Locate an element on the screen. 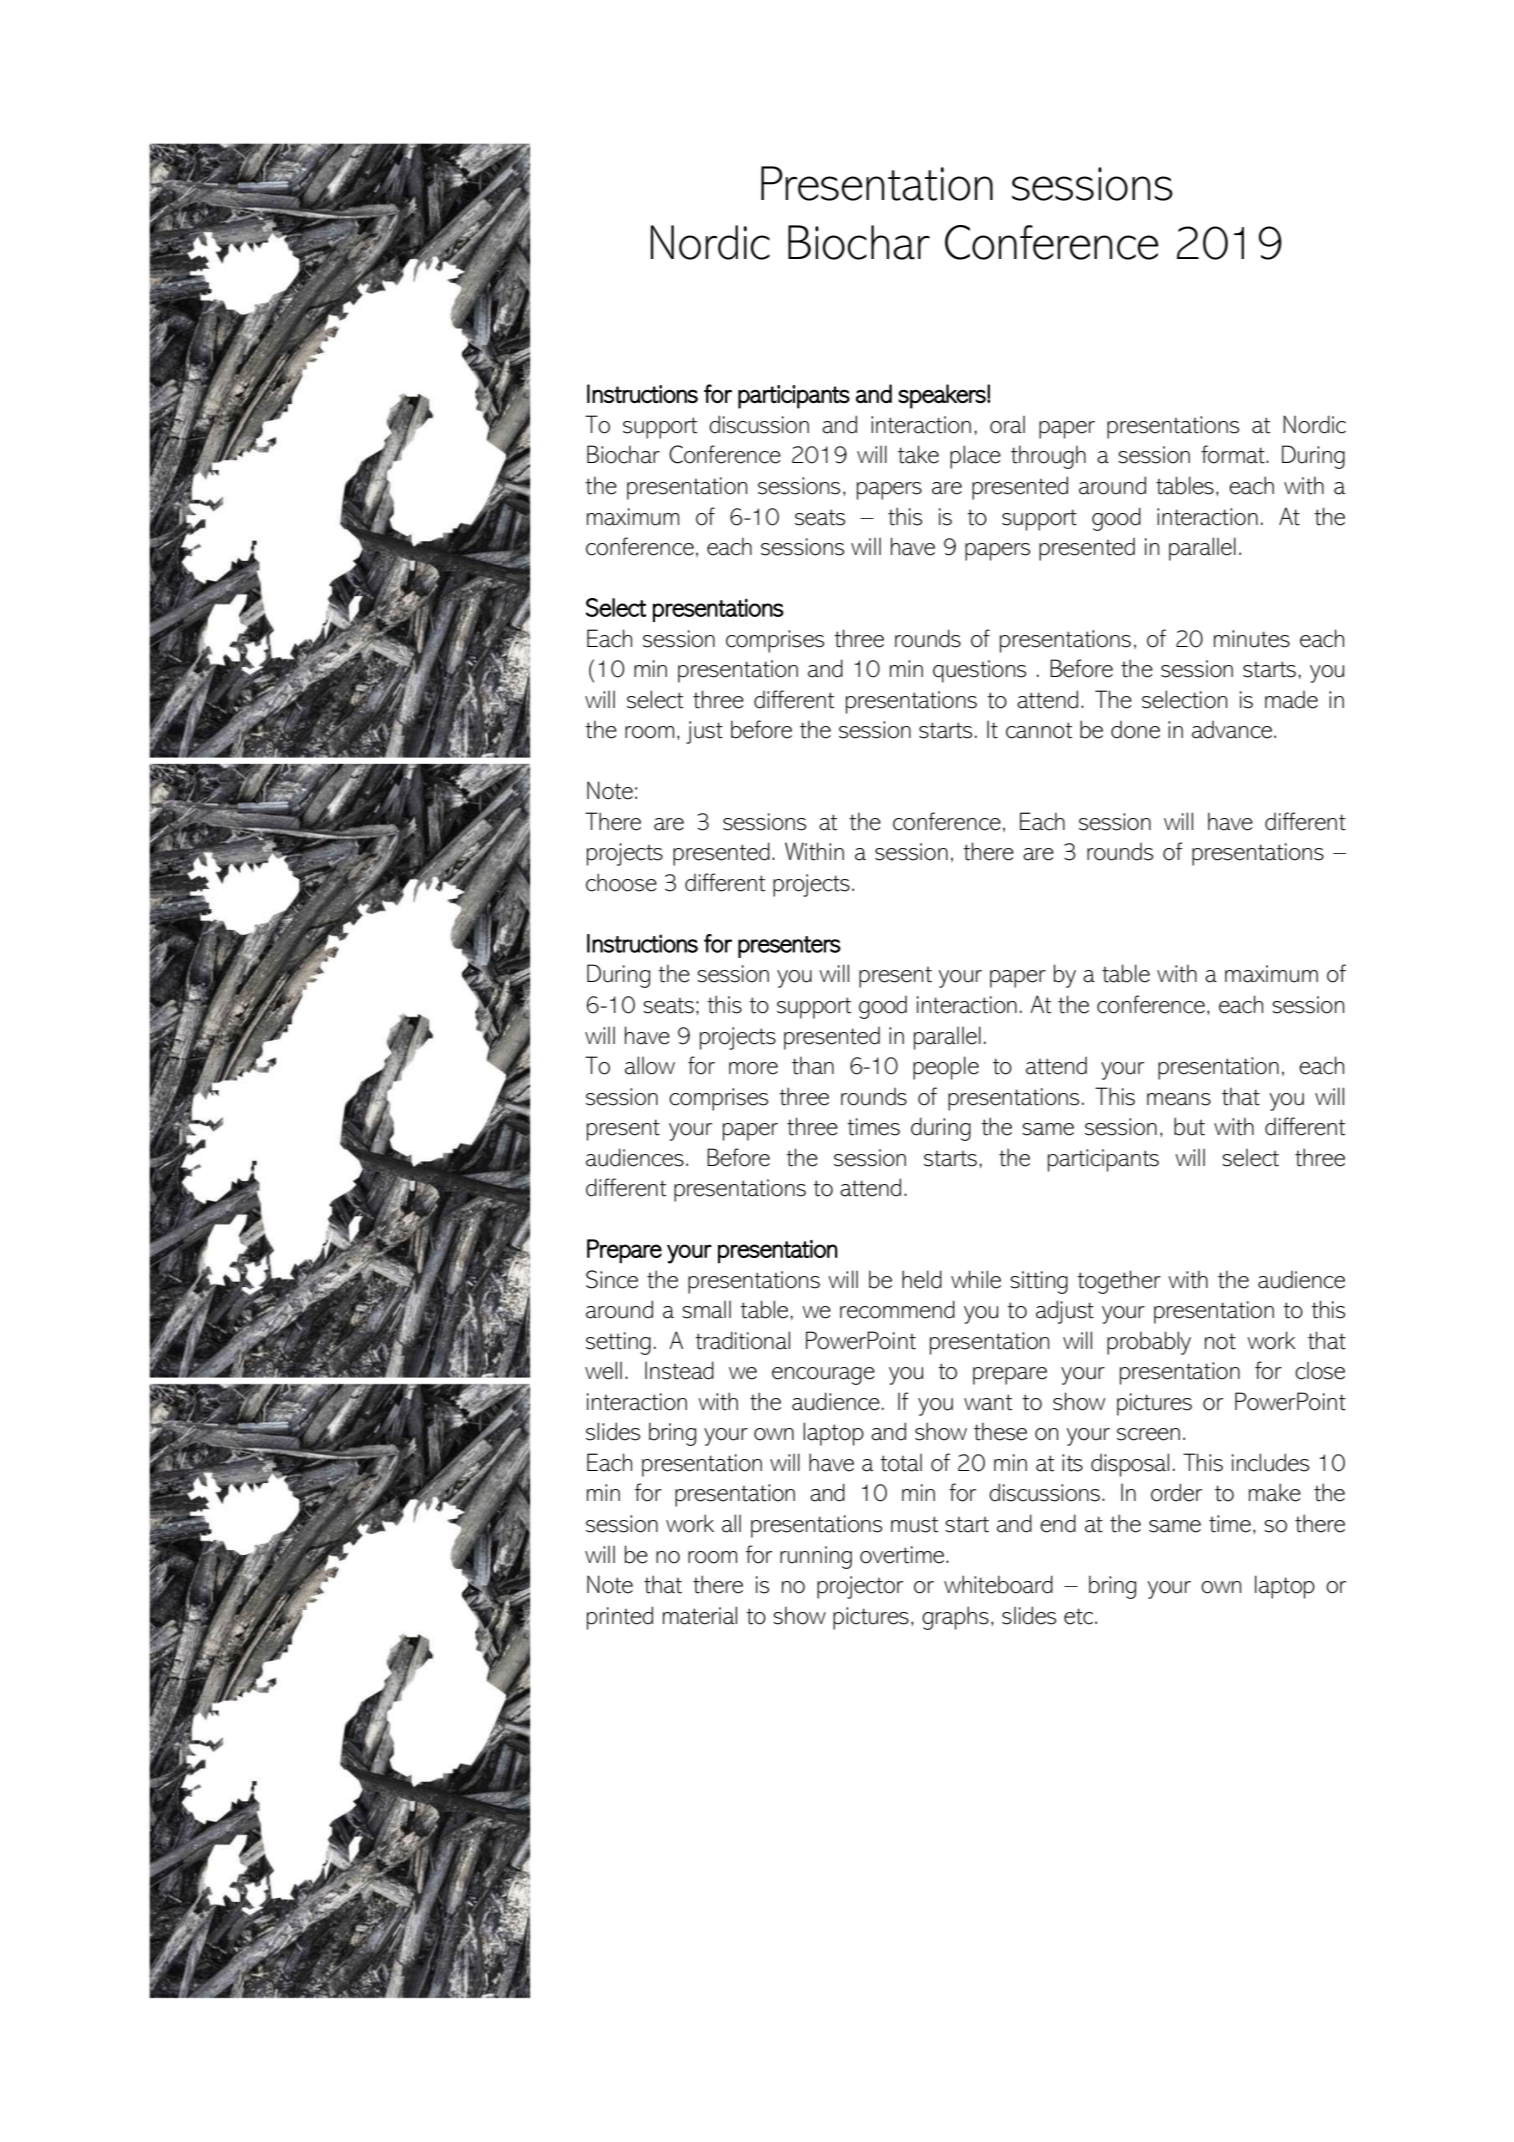 The image size is (1514, 2142). format is located at coordinates (1234, 454).
